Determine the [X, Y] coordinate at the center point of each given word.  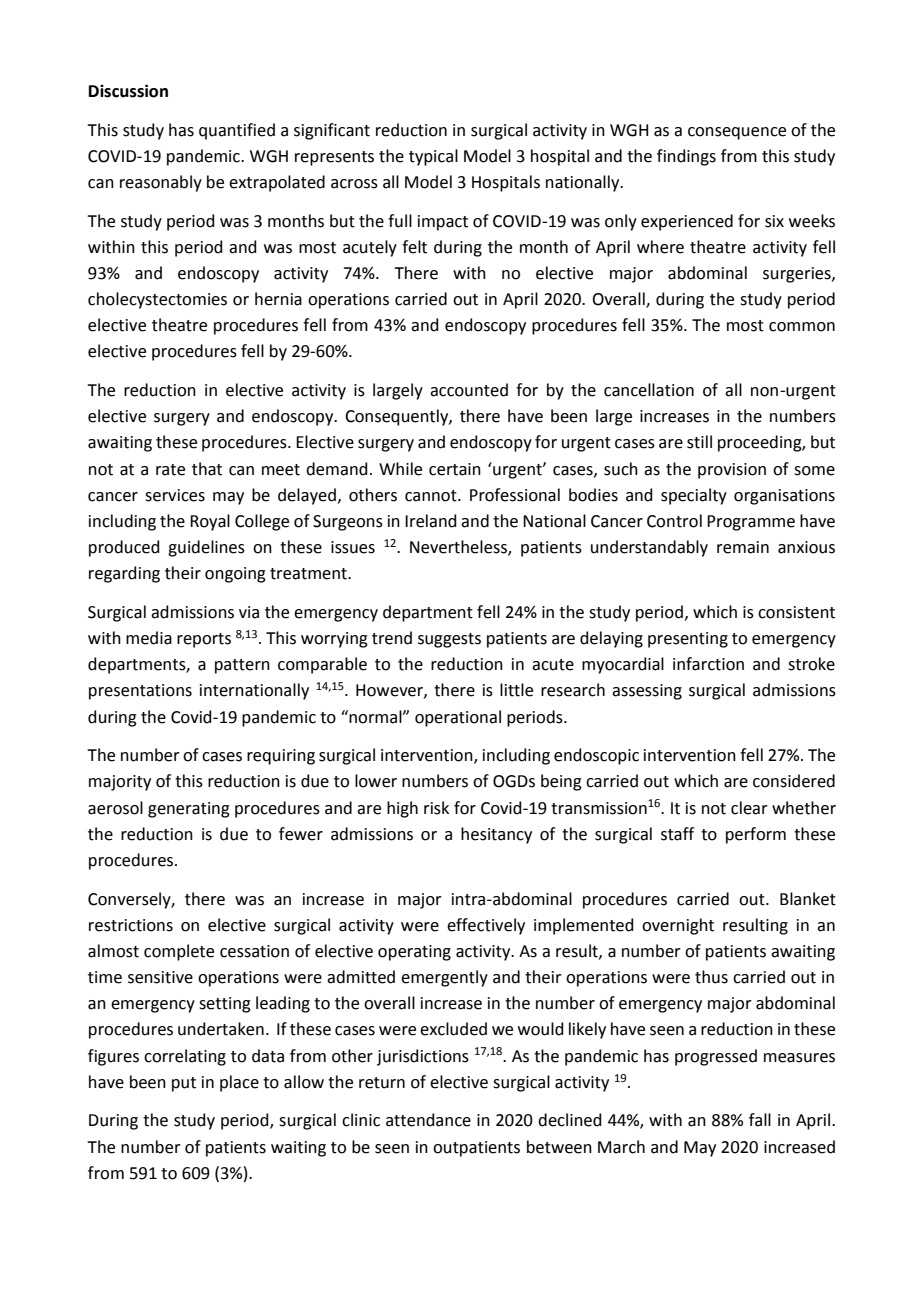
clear [749, 808]
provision [732, 471]
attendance [428, 1120]
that [207, 469]
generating [189, 810]
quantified [237, 131]
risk [436, 808]
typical [433, 157]
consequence [737, 133]
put [184, 1084]
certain [455, 469]
